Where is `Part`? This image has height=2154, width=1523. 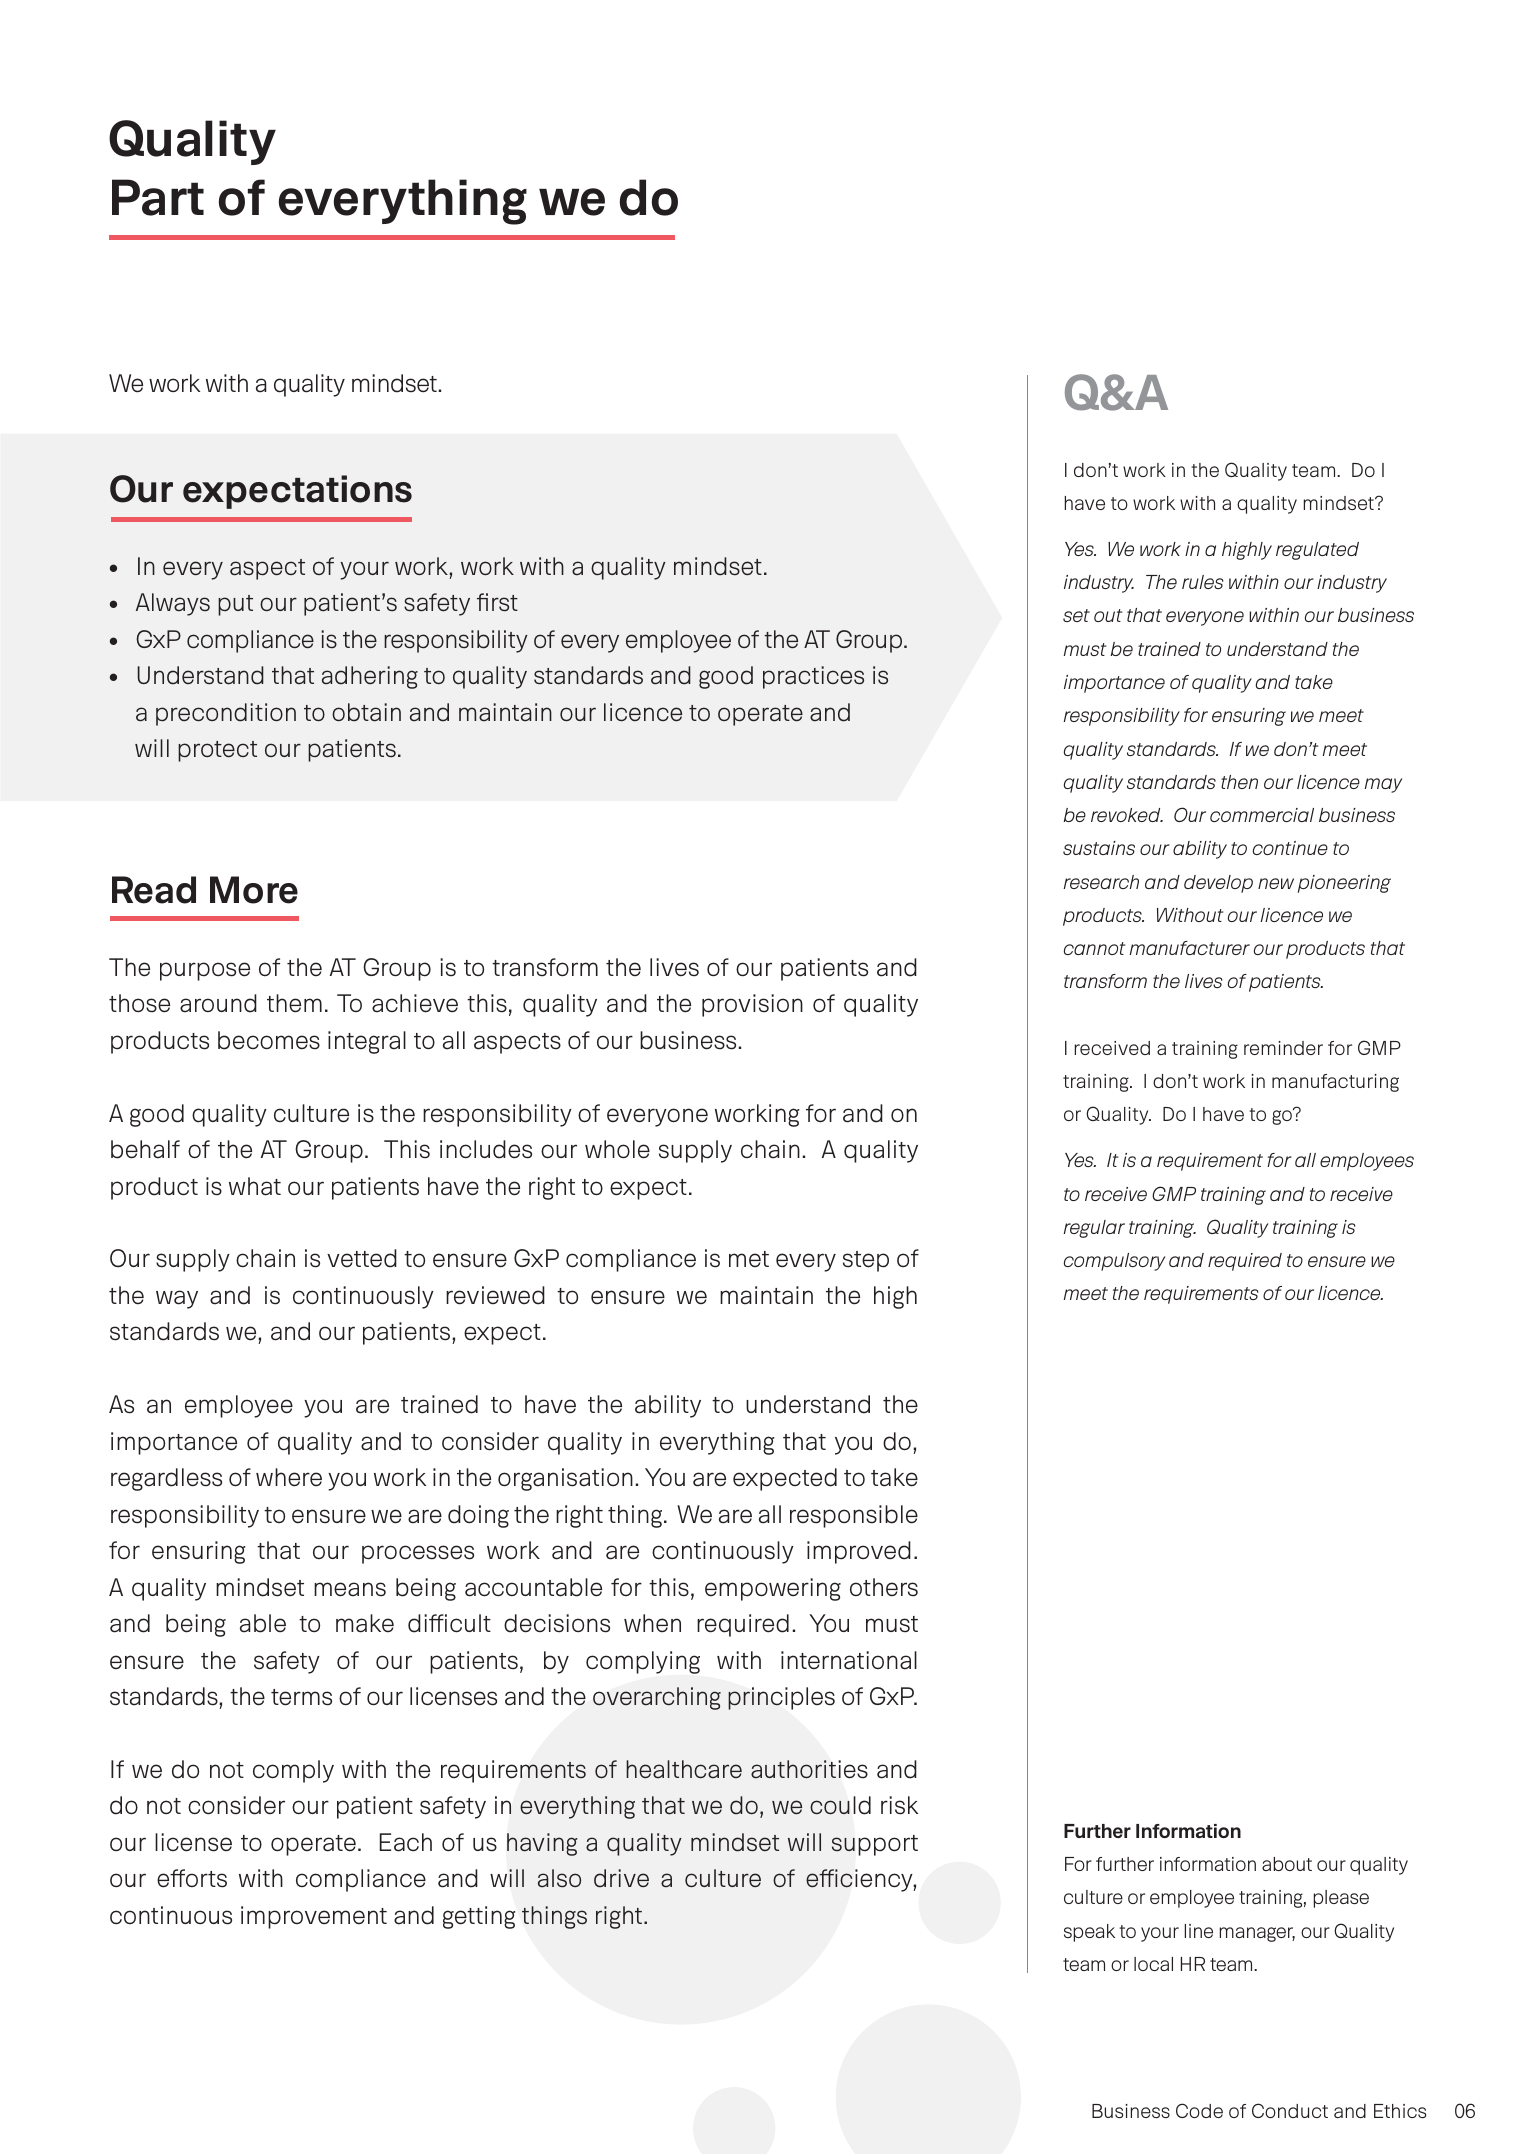
Part is located at coordinates (158, 197).
